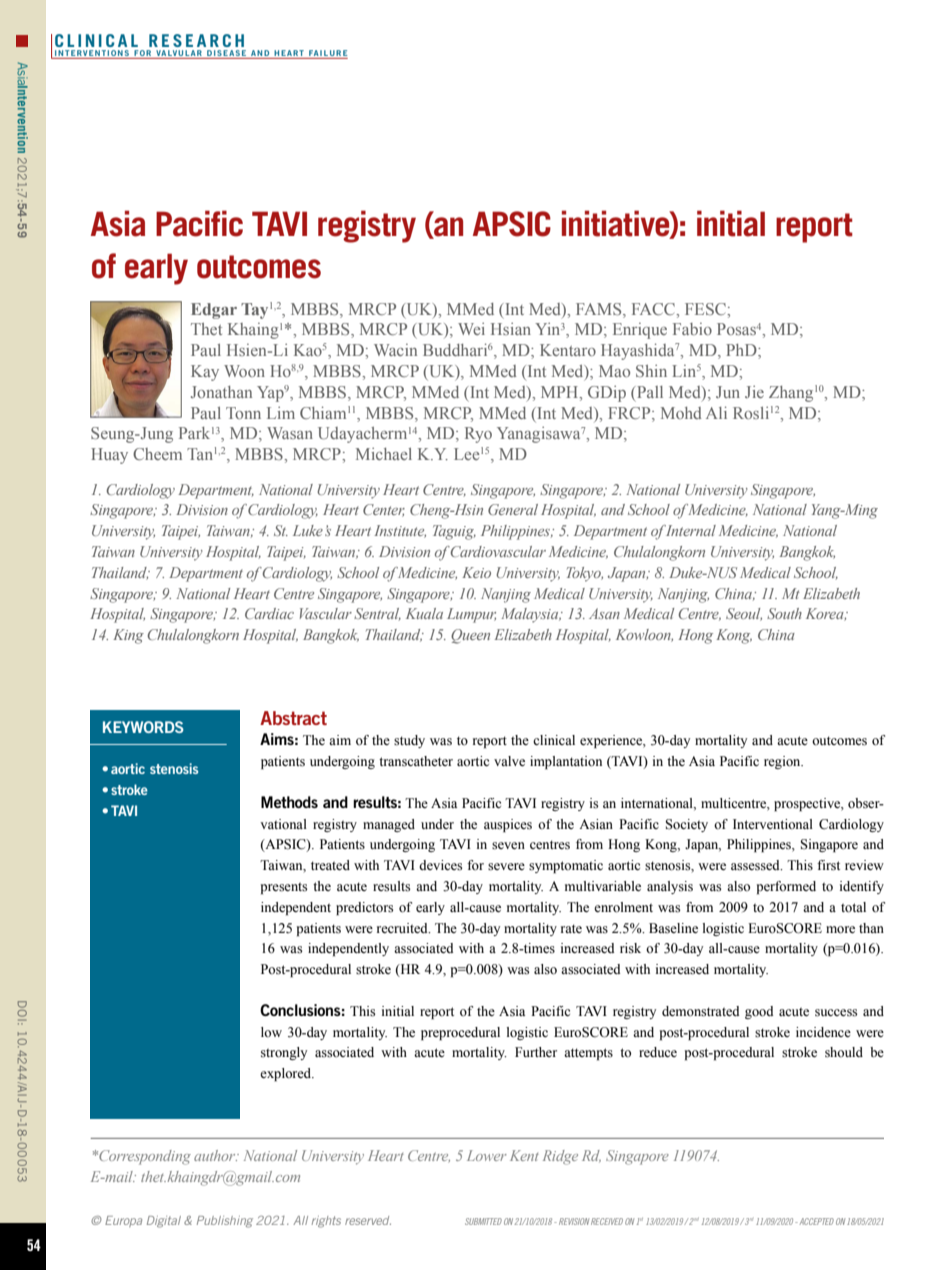  I want to click on auspices, so click(508, 825).
